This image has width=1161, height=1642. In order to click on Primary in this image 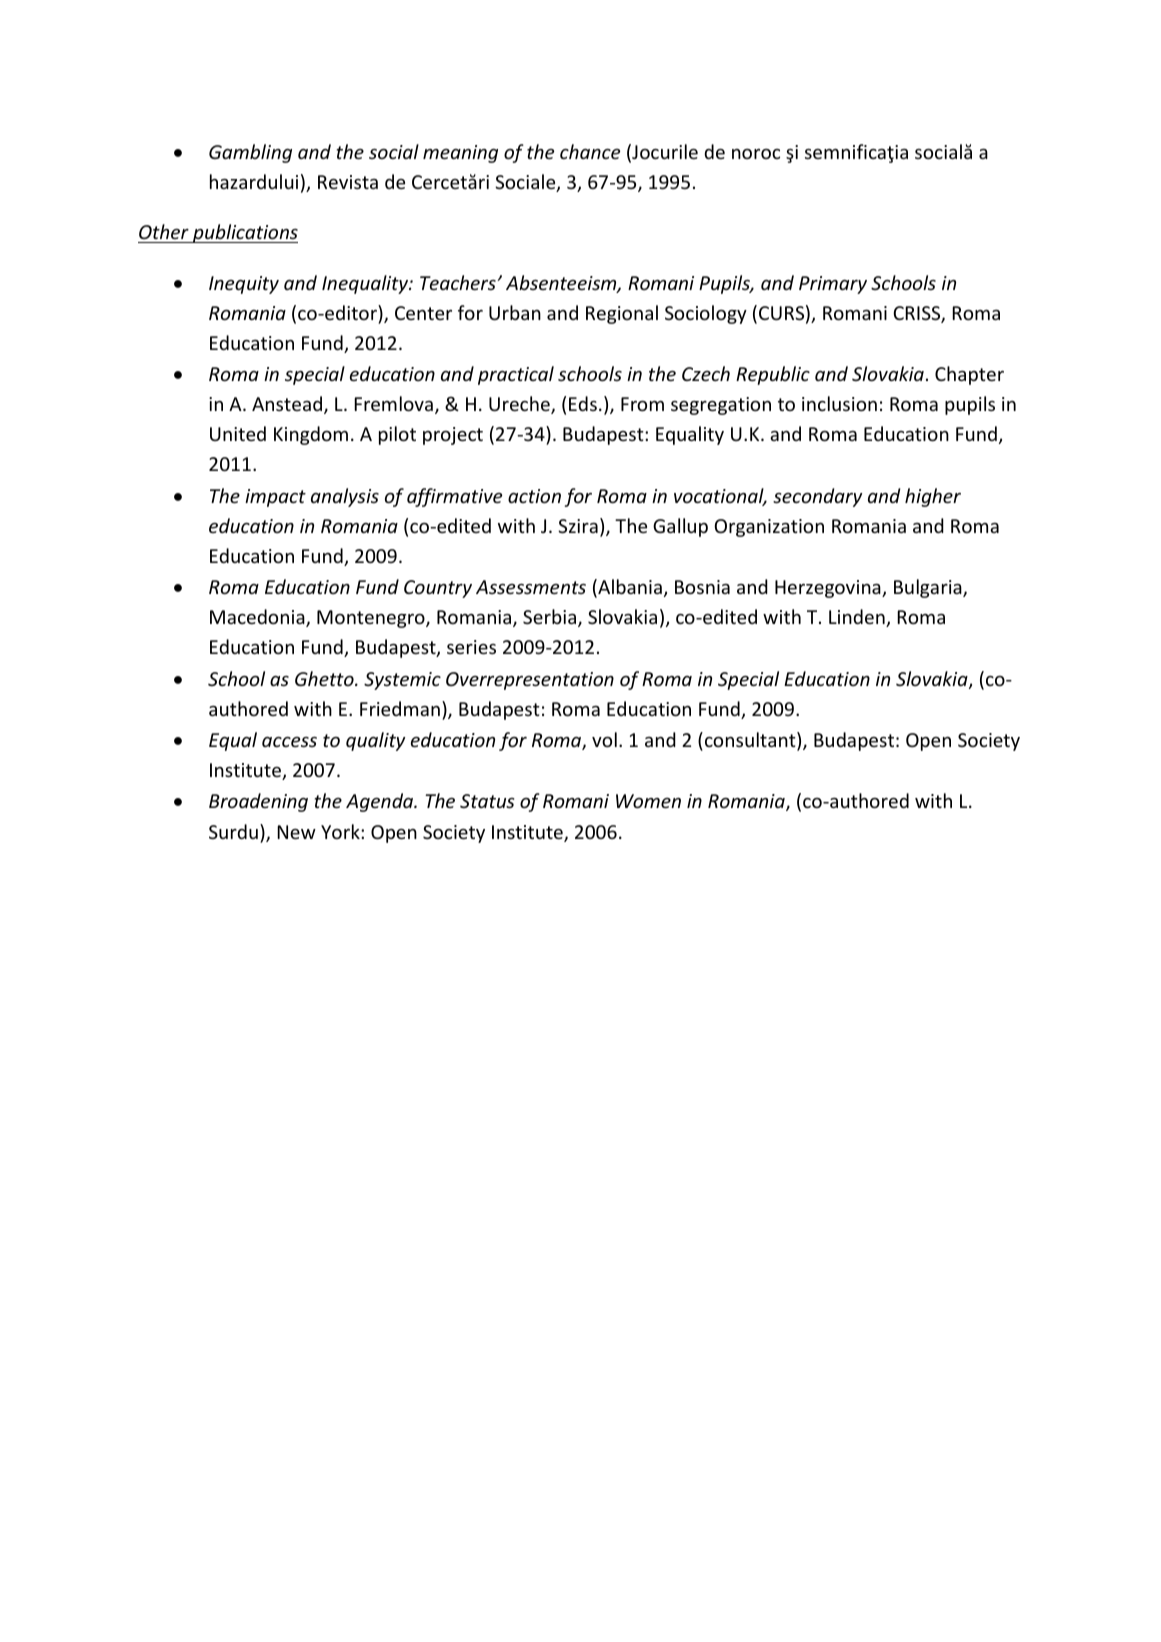, I will do `click(833, 285)`.
